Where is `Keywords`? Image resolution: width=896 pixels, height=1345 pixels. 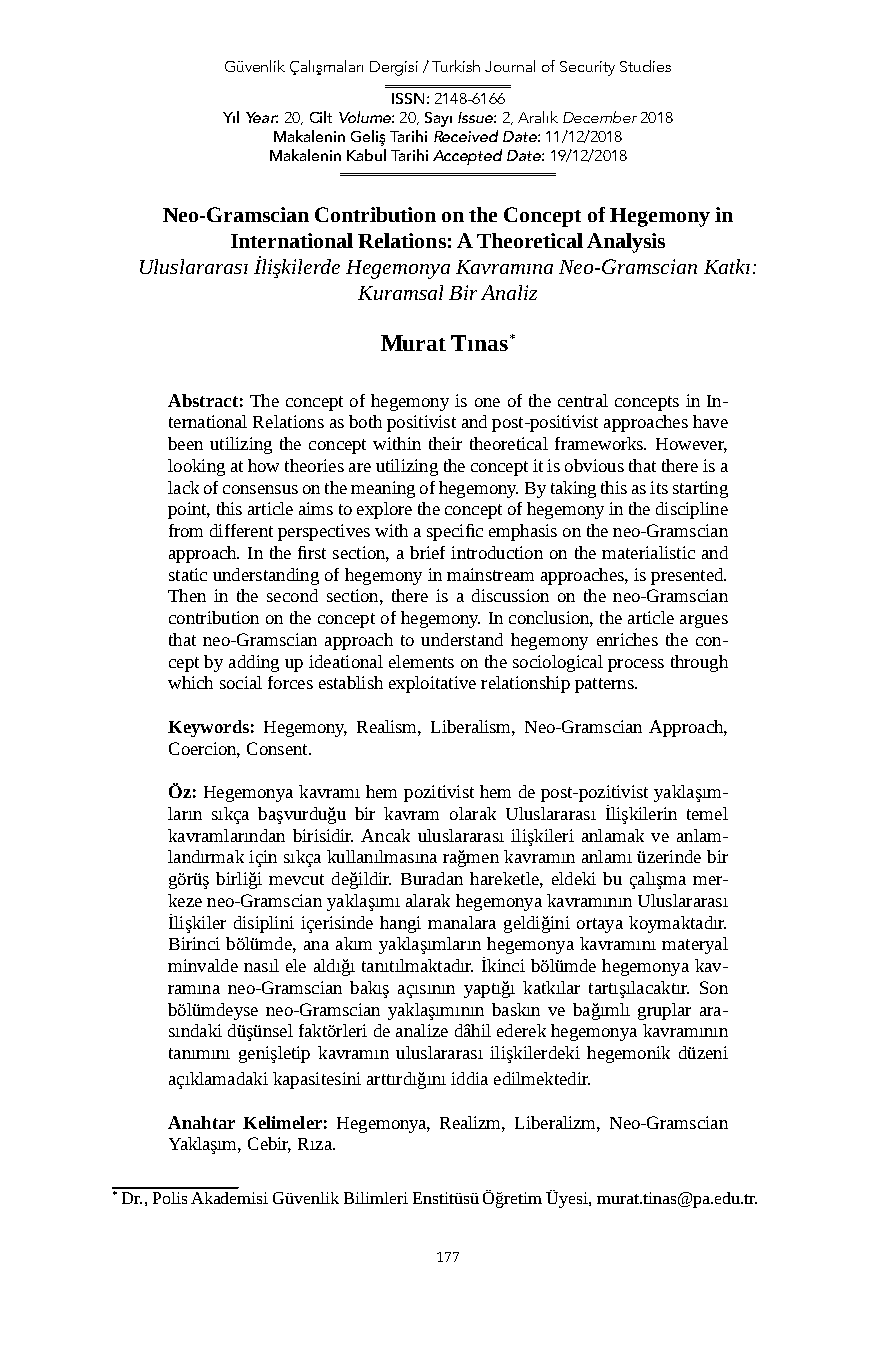
Keywords is located at coordinates (208, 728).
